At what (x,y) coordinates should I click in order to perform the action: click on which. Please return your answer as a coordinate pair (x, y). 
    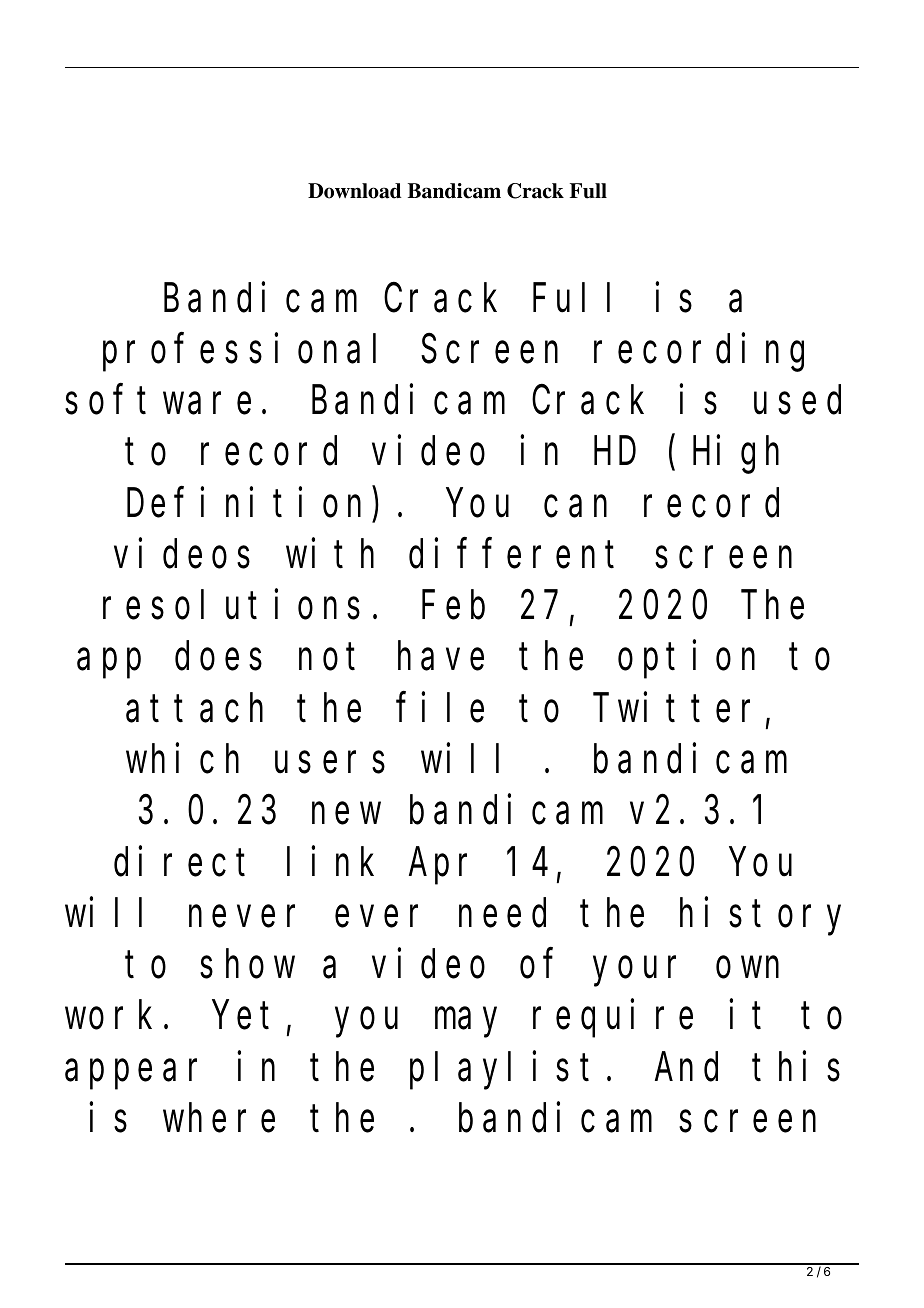
    Looking at the image, I should click on (182, 759).
